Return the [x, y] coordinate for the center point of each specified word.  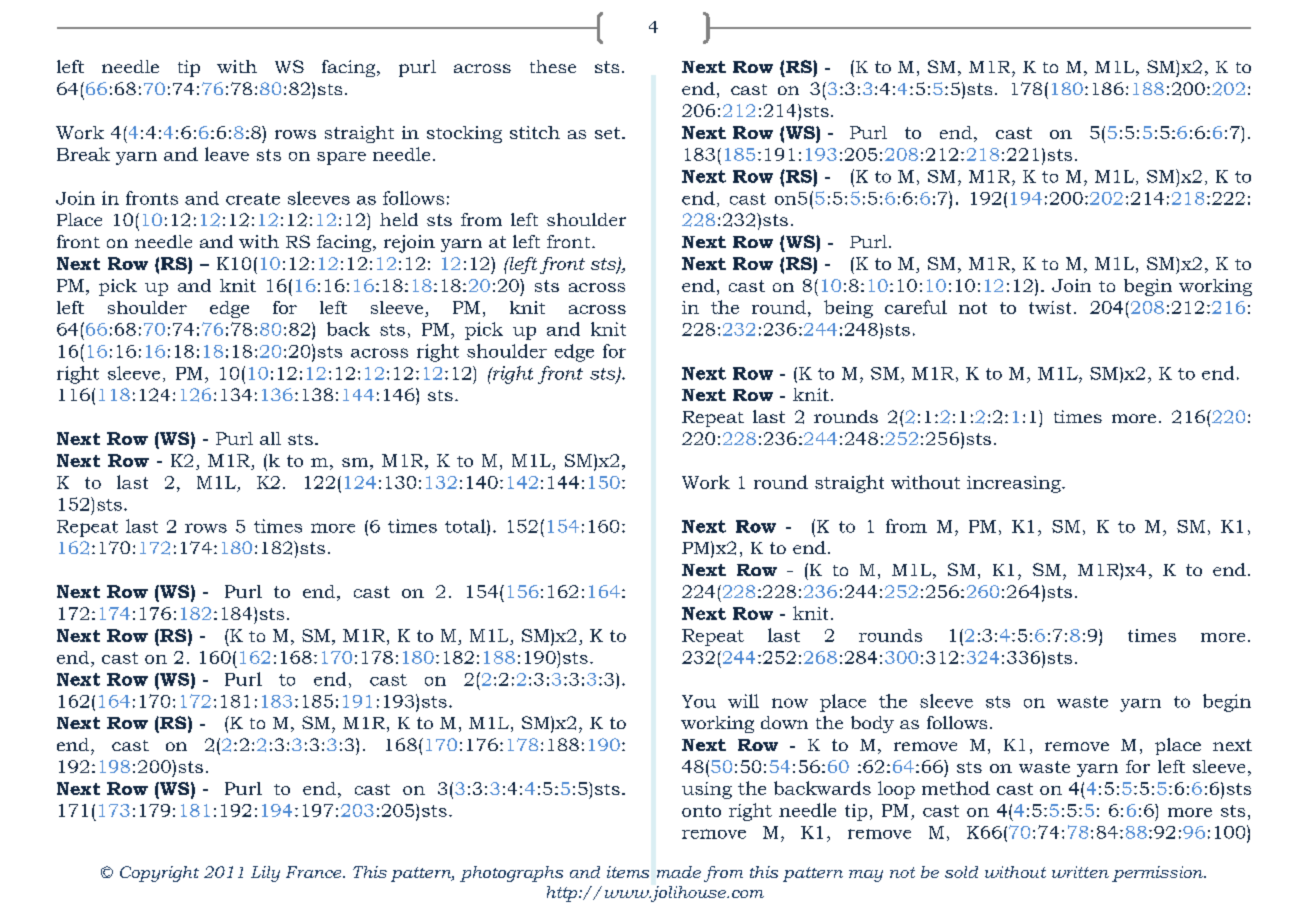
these [553, 66]
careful [916, 307]
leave [227, 154]
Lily [265, 874]
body [872, 724]
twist [1050, 307]
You [699, 701]
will [743, 701]
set [609, 133]
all [270, 438]
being [848, 309]
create [253, 199]
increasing [1015, 484]
